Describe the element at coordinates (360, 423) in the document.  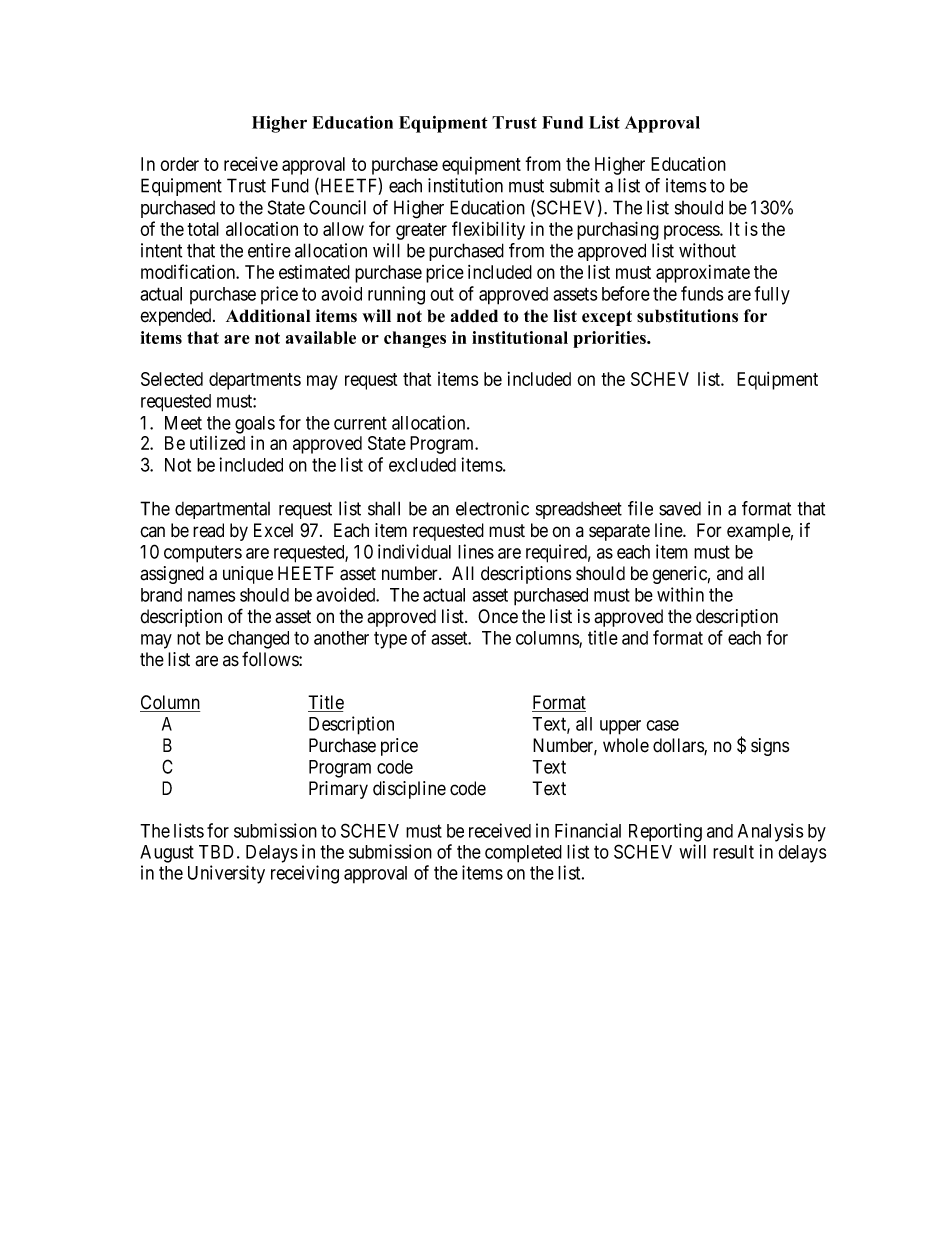
I see `current` at that location.
